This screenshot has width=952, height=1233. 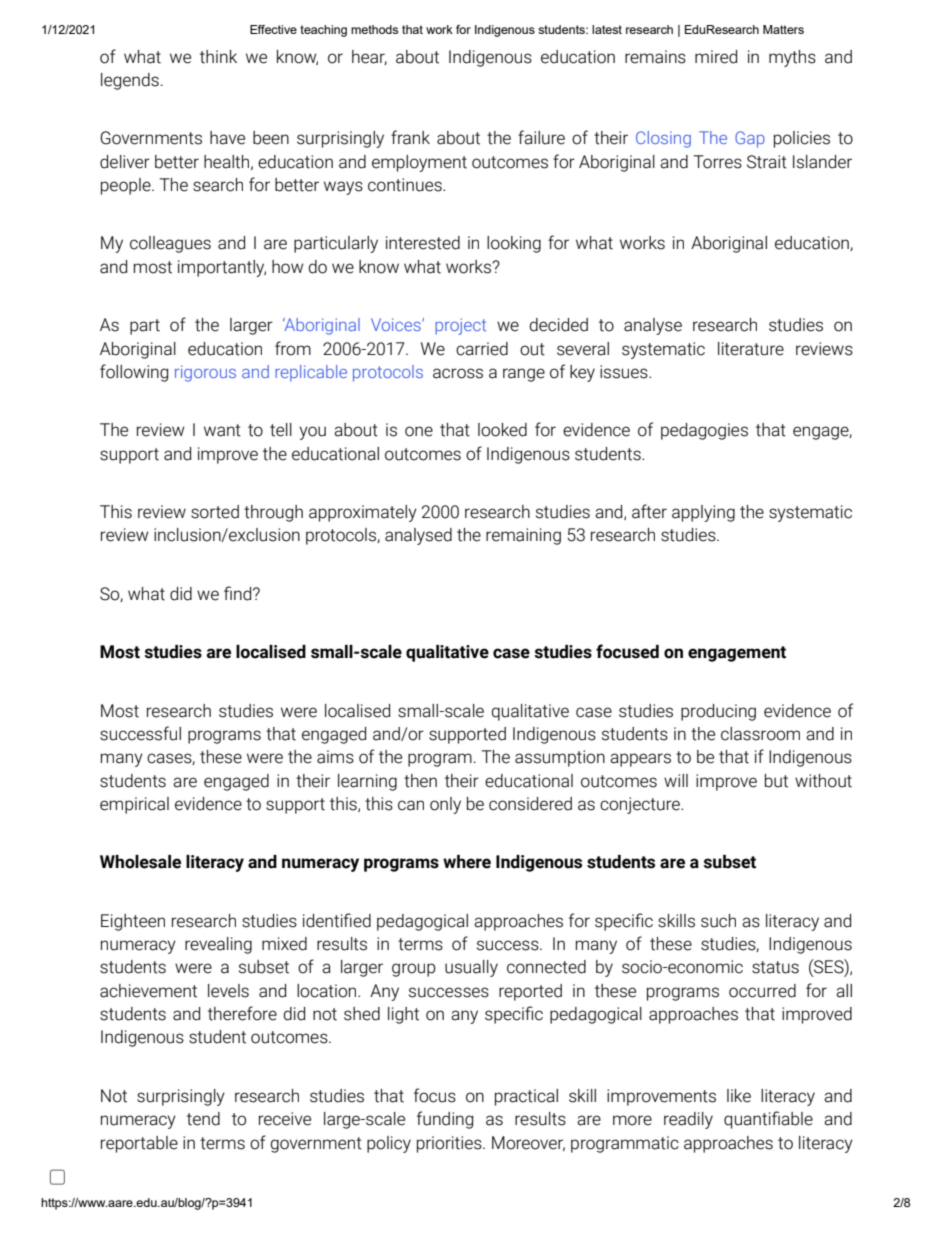 What do you see at coordinates (703, 513) in the screenshot?
I see `applying` at bounding box center [703, 513].
